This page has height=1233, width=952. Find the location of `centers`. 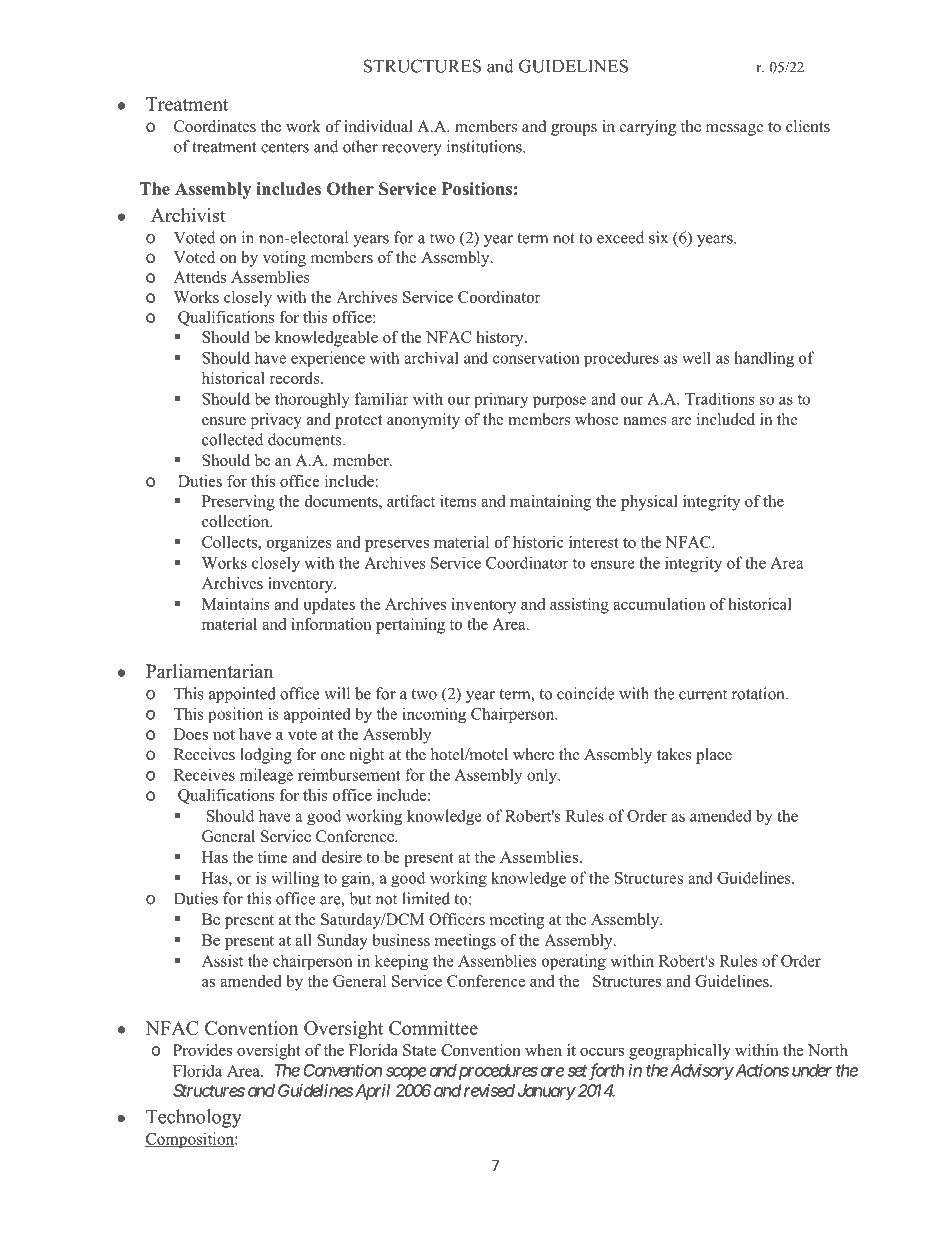

centers is located at coordinates (285, 147).
